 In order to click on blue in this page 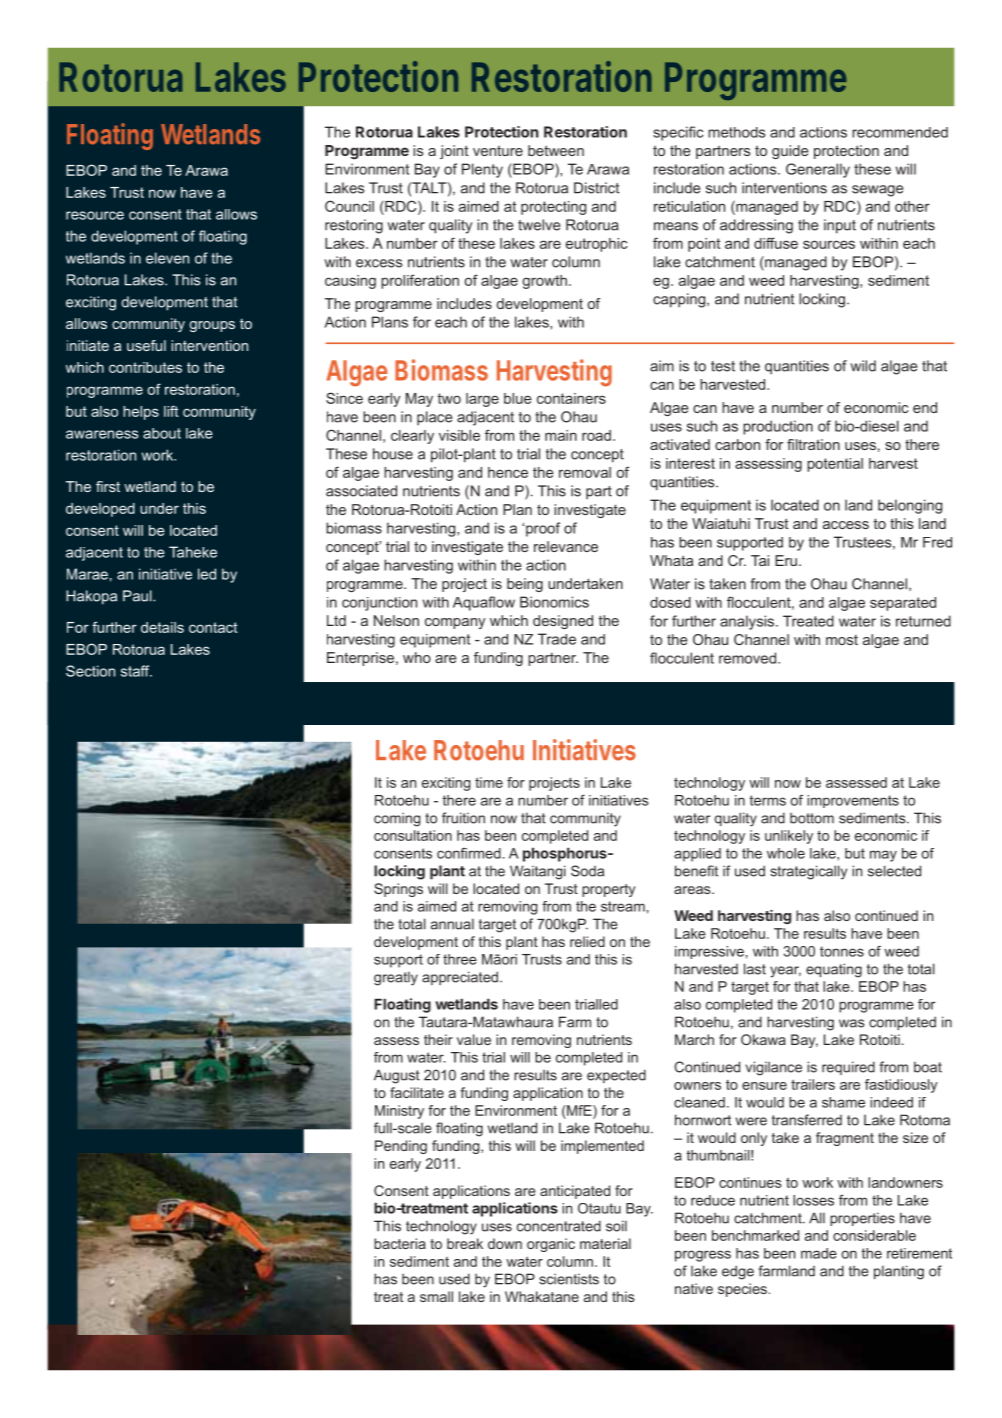, I will do `click(518, 398)`.
